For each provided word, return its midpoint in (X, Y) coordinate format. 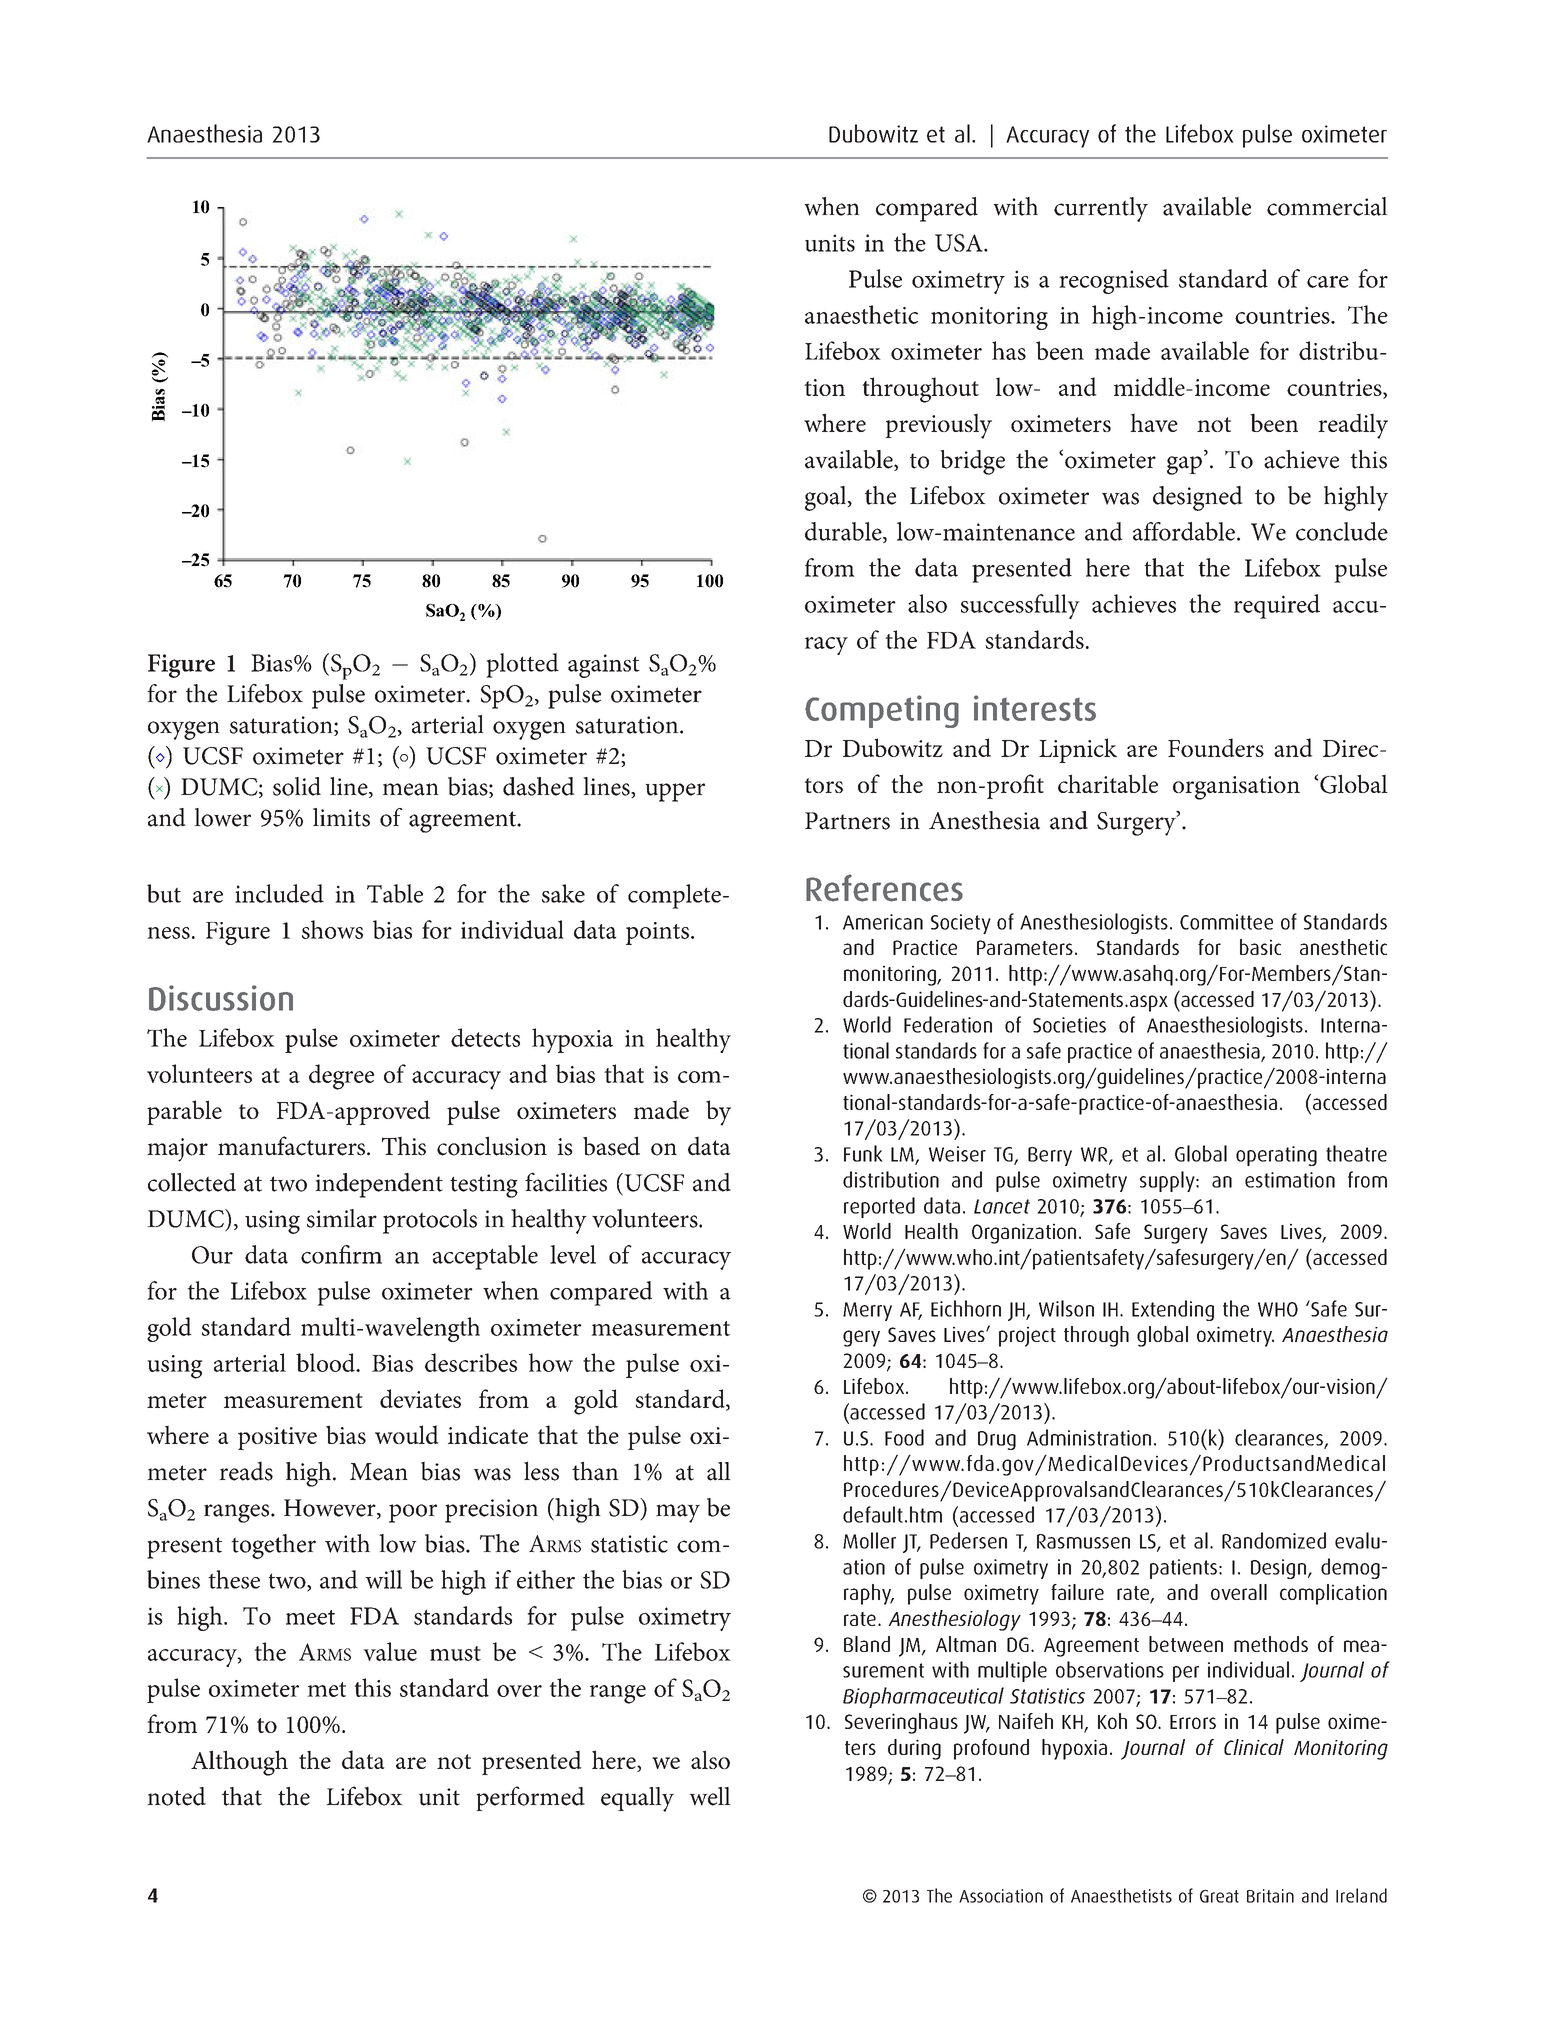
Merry (867, 1311)
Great (1219, 1896)
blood (326, 1362)
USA (960, 243)
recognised (1114, 281)
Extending (1173, 1310)
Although (239, 1763)
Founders (1216, 747)
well (710, 1796)
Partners (847, 821)
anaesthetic (861, 314)
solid (297, 786)
